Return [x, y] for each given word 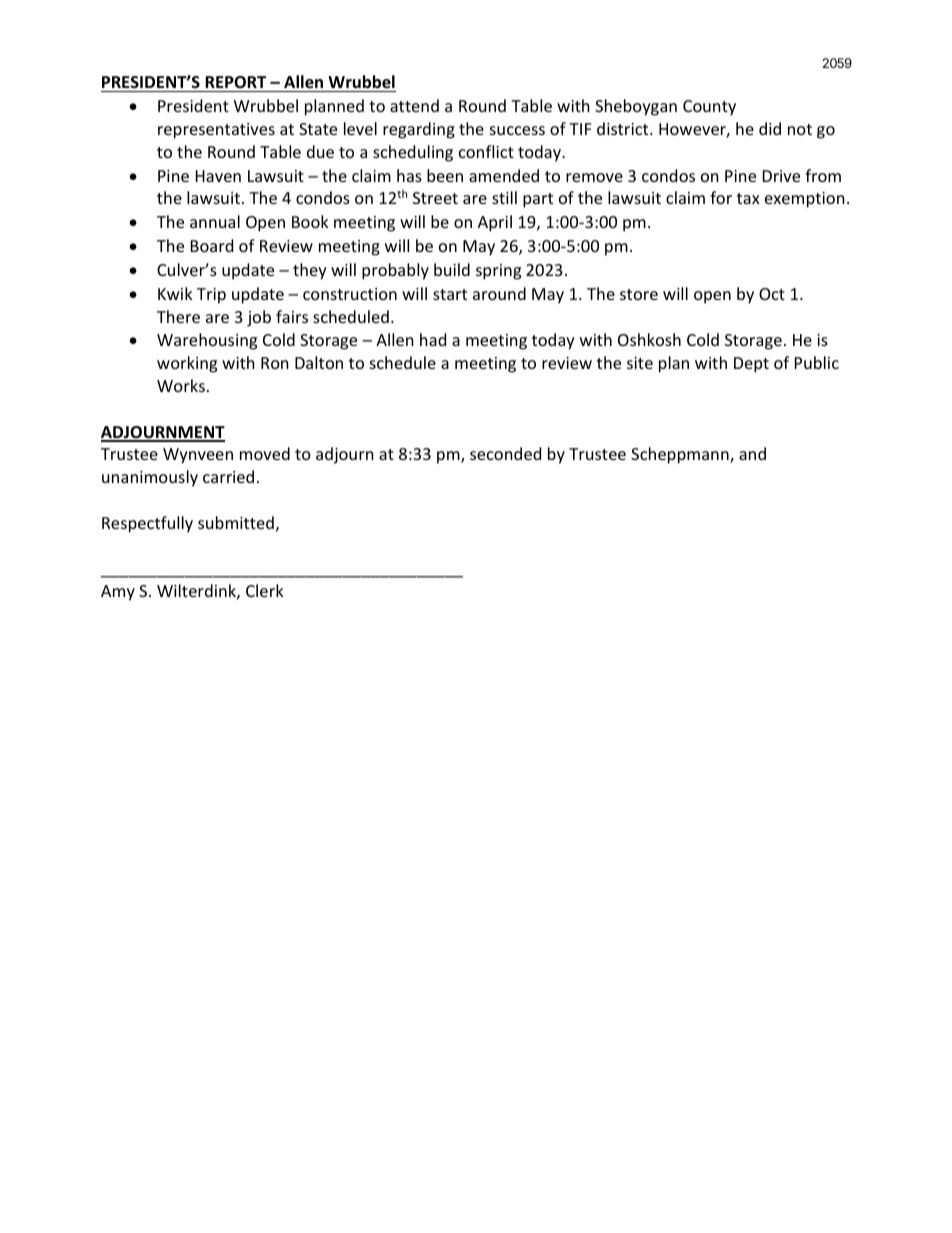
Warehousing [207, 341]
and [752, 453]
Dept [751, 365]
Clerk [265, 590]
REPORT [236, 84]
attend [414, 105]
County [709, 108]
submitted [236, 522]
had [433, 339]
